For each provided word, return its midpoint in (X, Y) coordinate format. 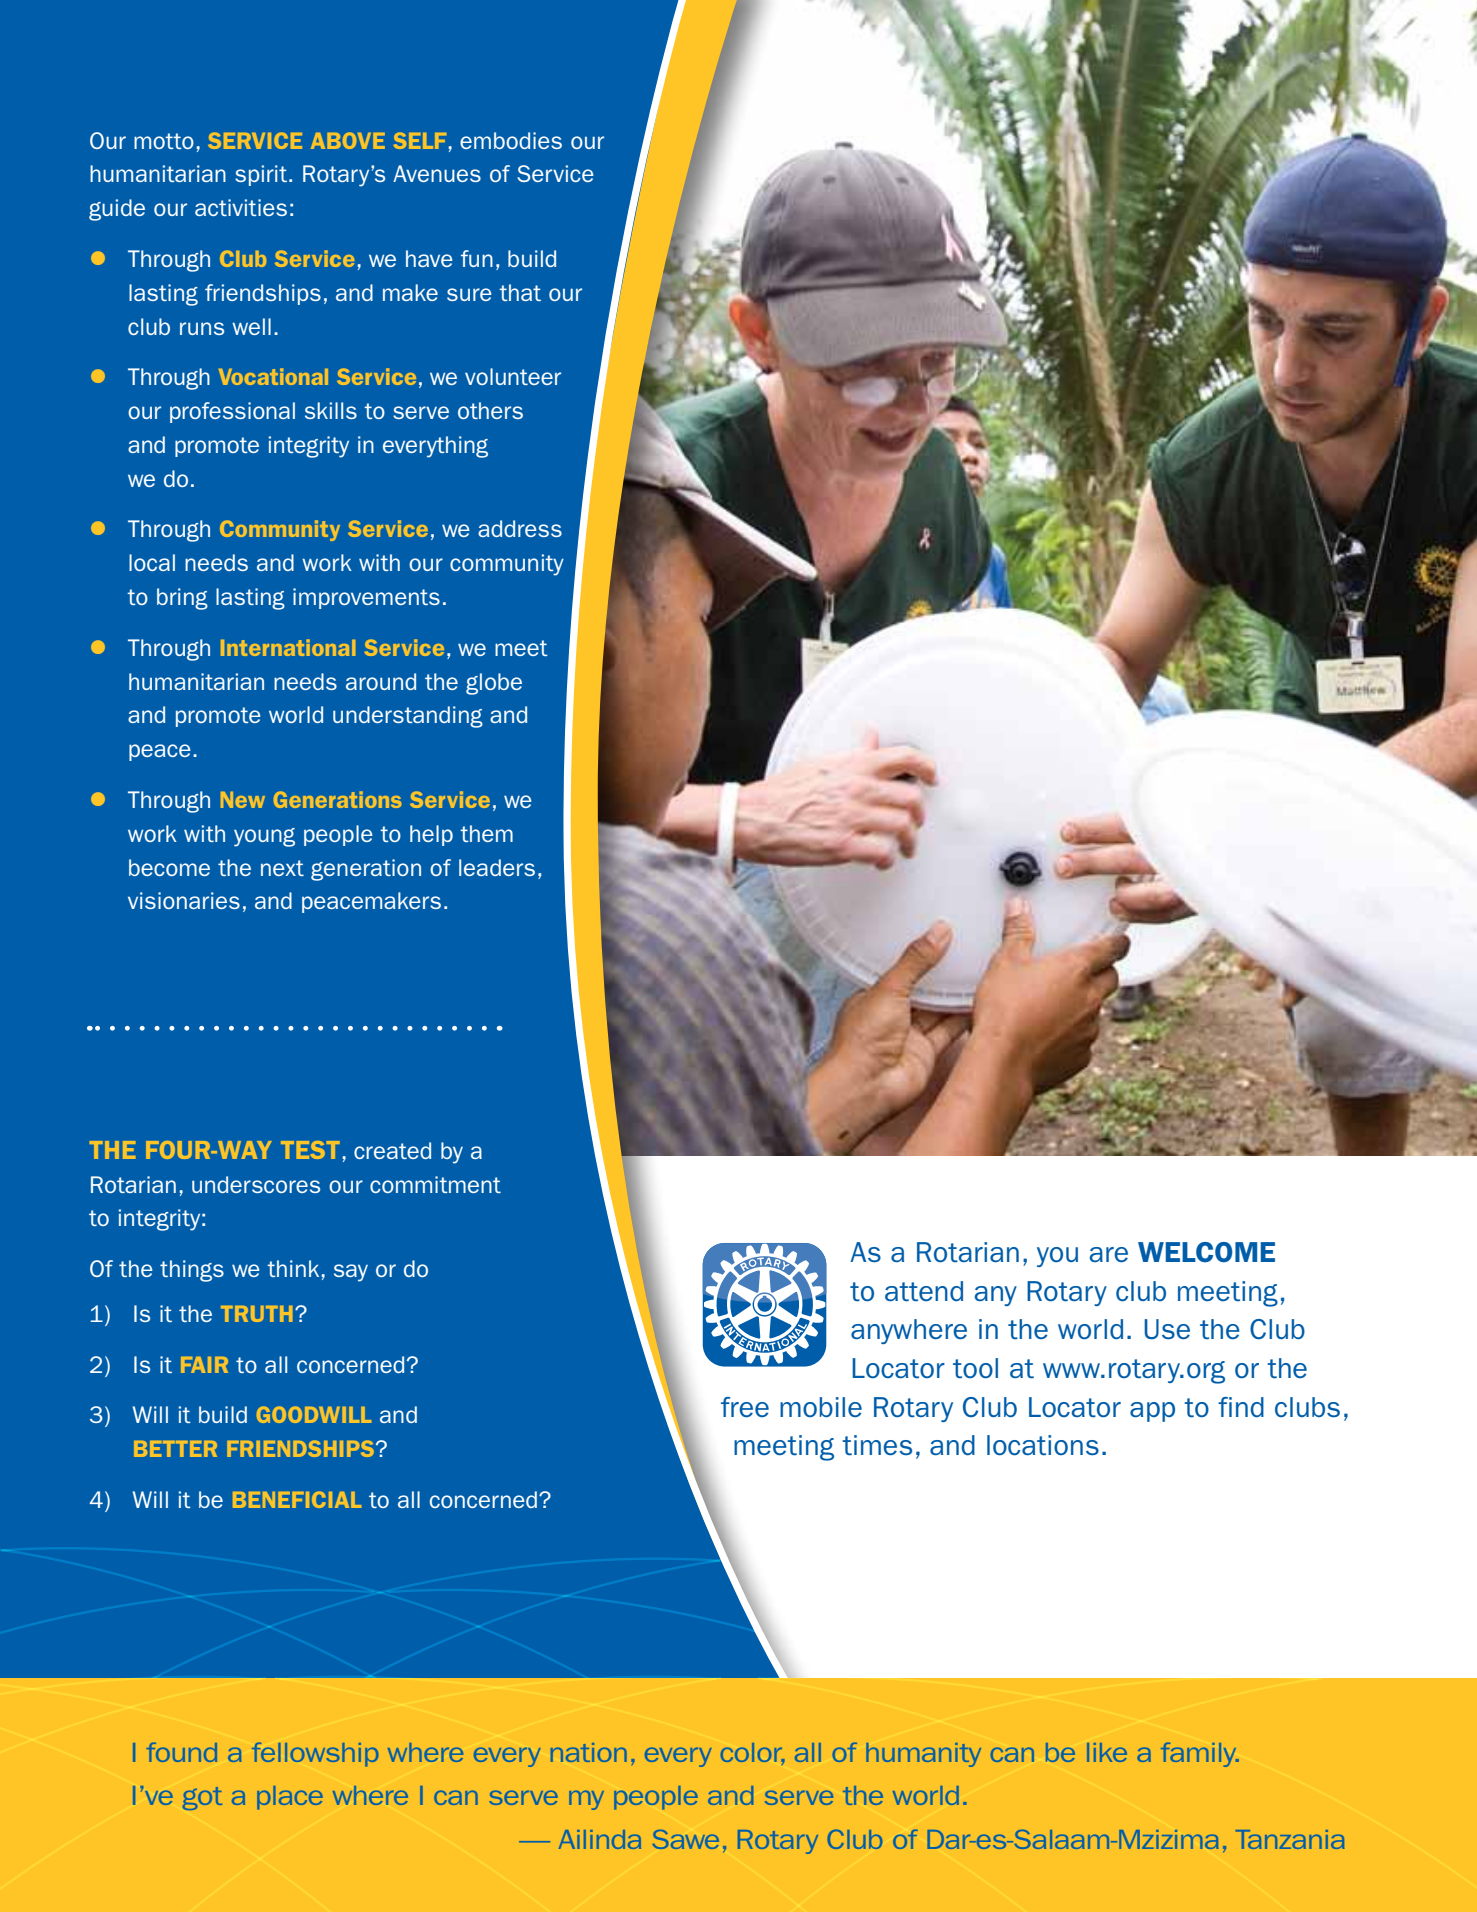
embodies (511, 140)
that (520, 292)
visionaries (184, 900)
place (290, 1798)
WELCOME (1206, 1252)
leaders (497, 867)
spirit (261, 175)
